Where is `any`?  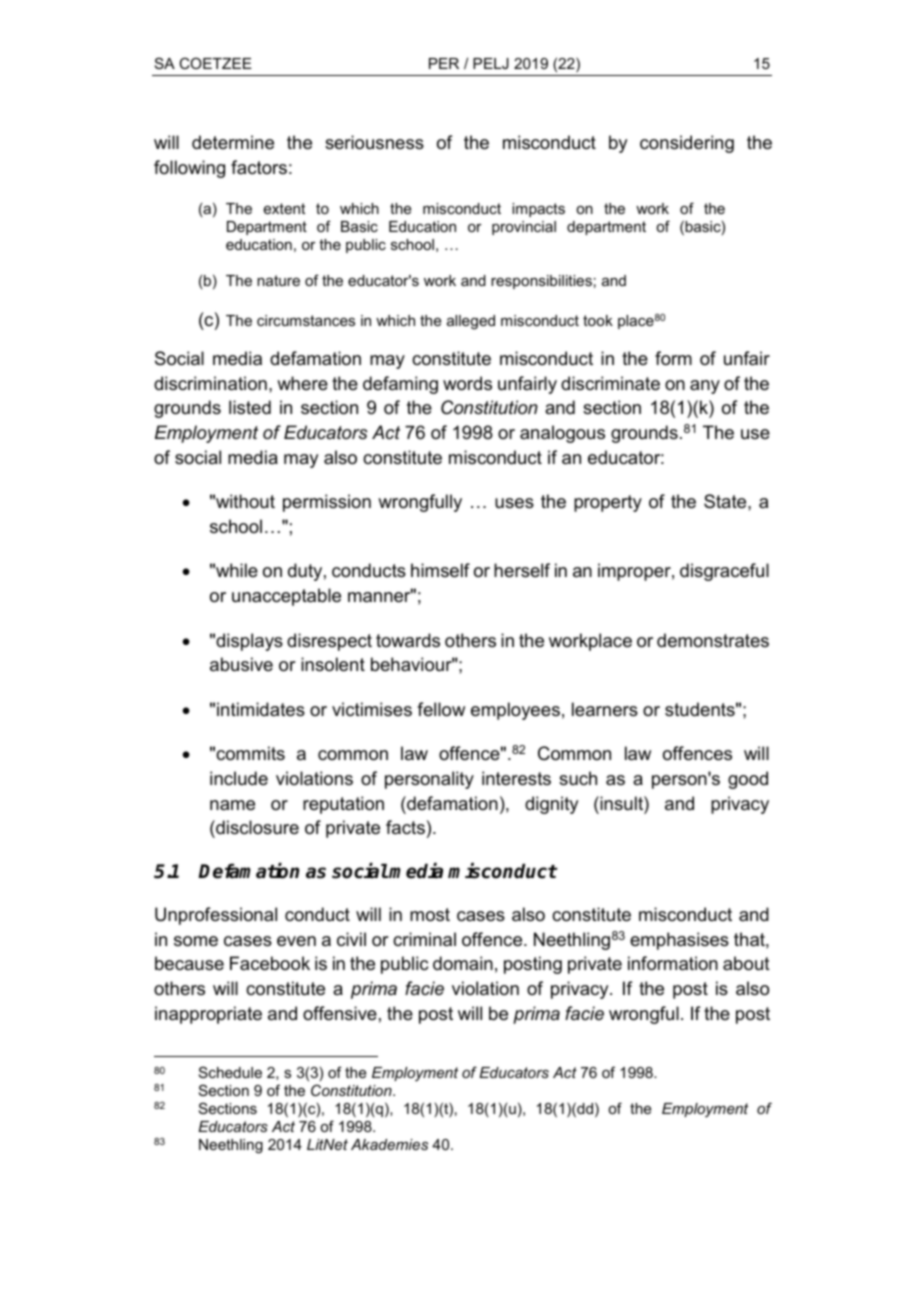
any is located at coordinates (705, 387).
